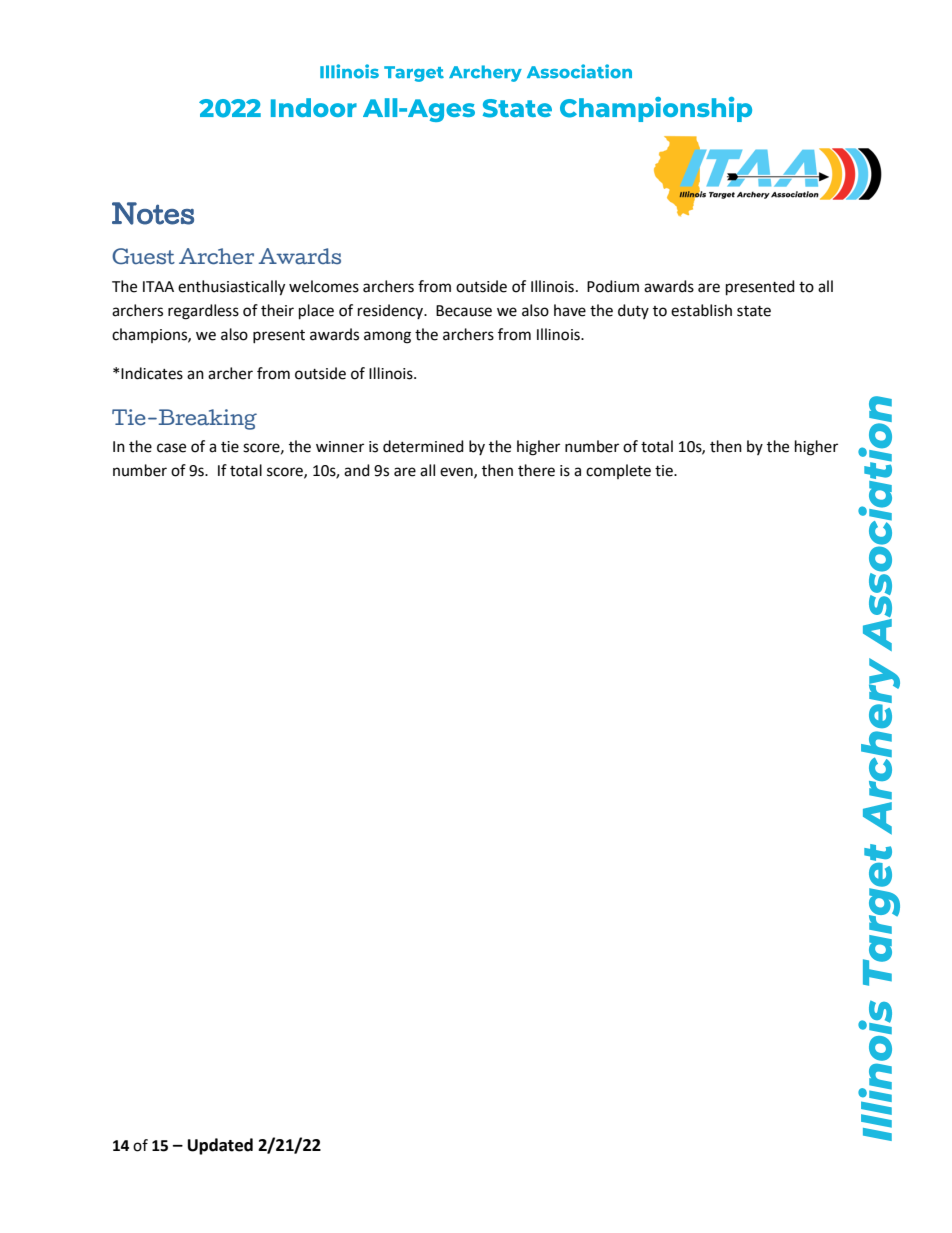 The width and height of the document is (952, 1233). I want to click on there, so click(536, 470).
